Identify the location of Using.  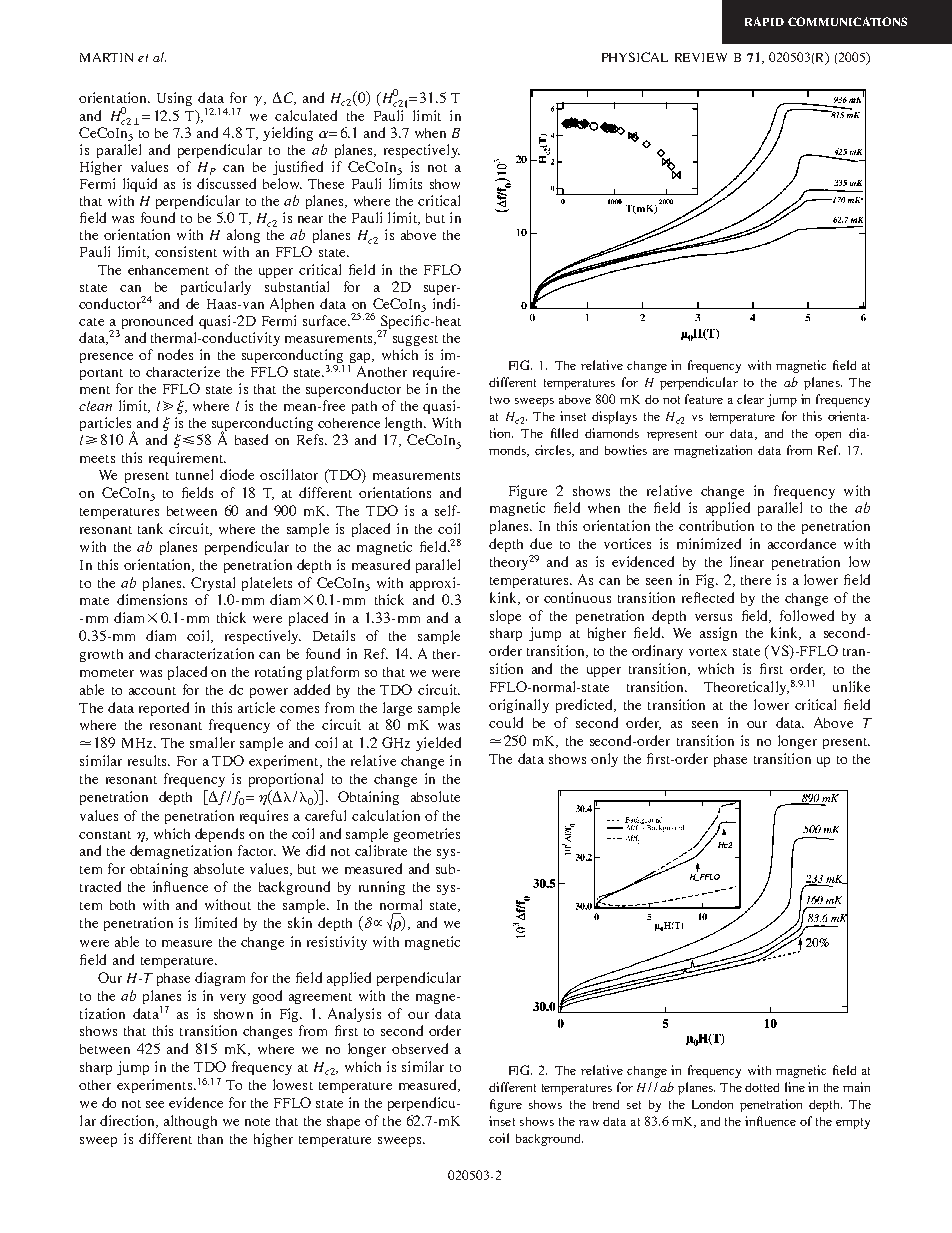
(174, 99).
